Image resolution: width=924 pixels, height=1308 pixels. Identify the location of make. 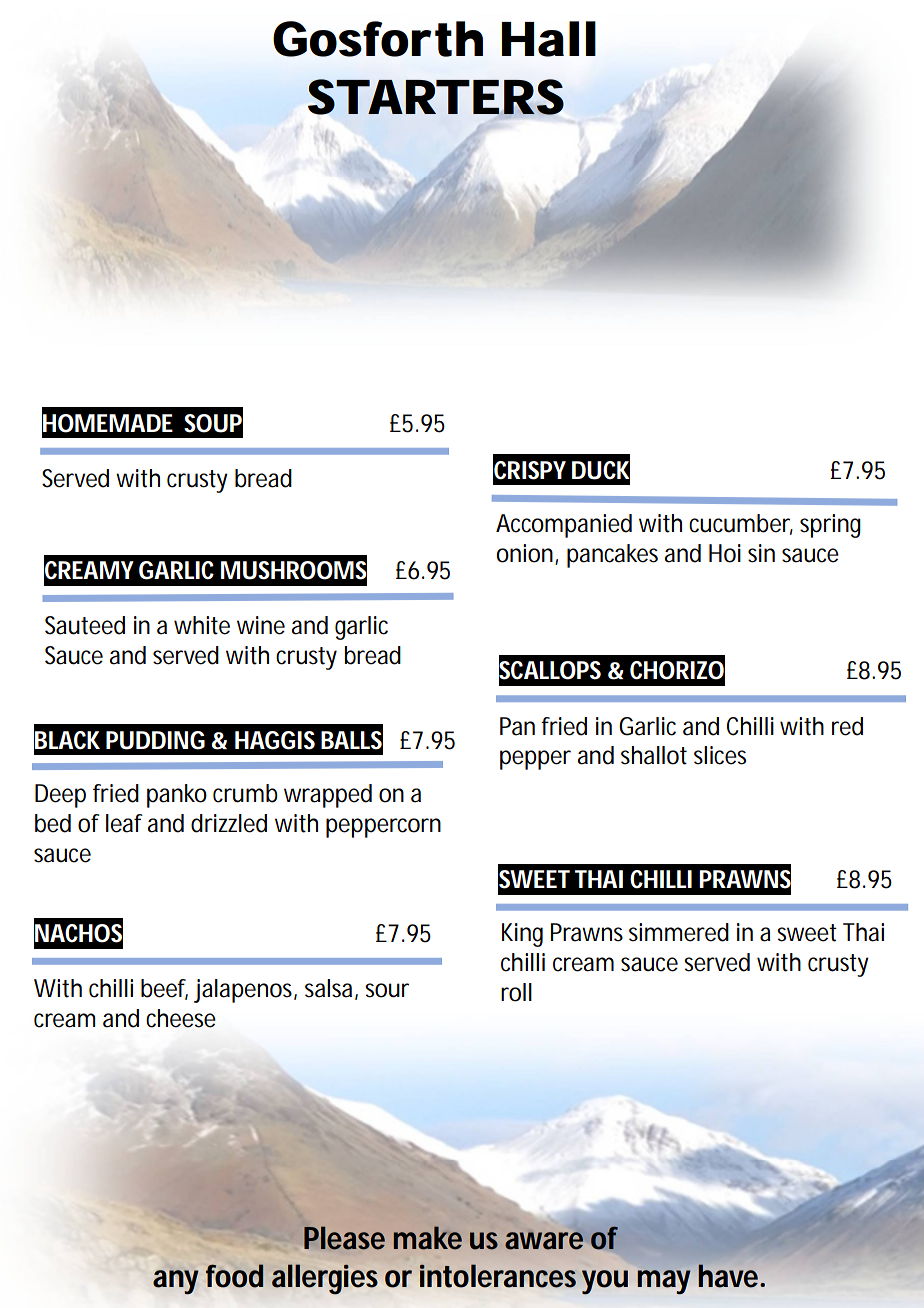
(428, 1238).
